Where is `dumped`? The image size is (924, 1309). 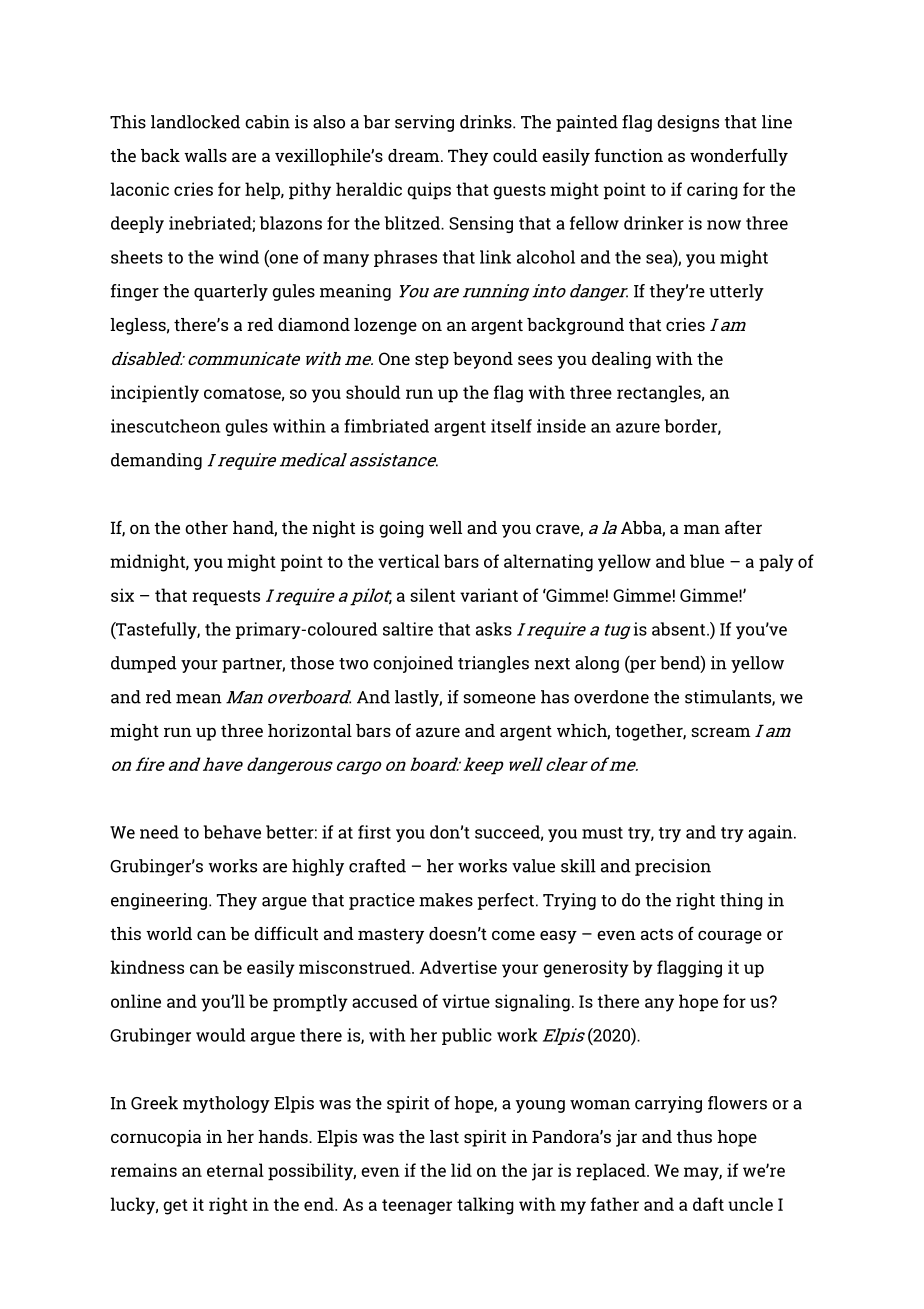 dumped is located at coordinates (144, 664).
